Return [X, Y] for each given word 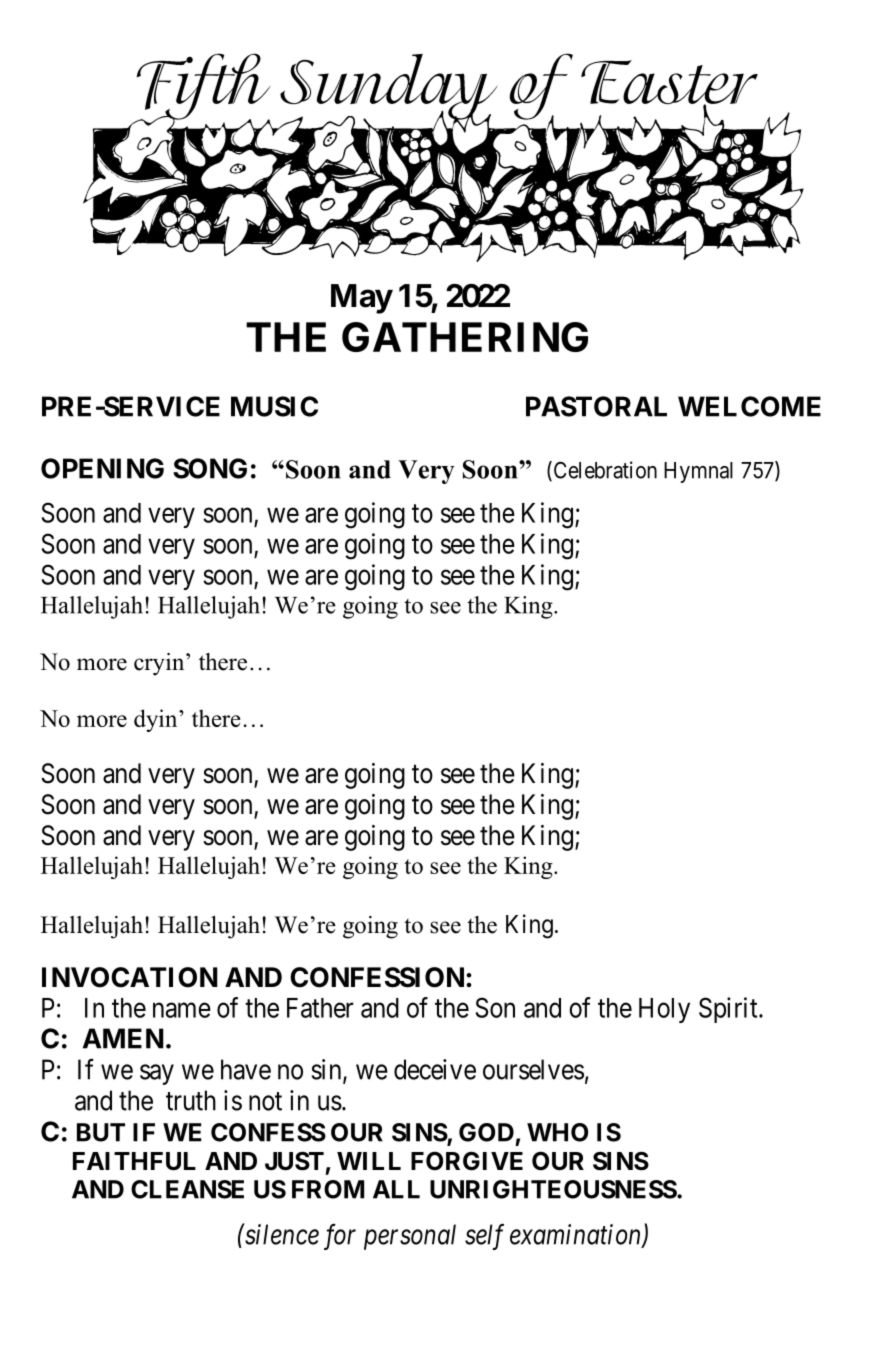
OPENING [102, 468]
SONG [210, 468]
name [182, 1010]
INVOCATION [130, 977]
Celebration [604, 471]
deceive [435, 1069]
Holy [664, 1010]
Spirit [729, 1010]
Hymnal [698, 472]
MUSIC [274, 406]
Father [320, 1008]
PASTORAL [596, 406]
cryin [160, 664]
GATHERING [465, 337]
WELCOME [749, 406]
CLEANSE [187, 1189]
